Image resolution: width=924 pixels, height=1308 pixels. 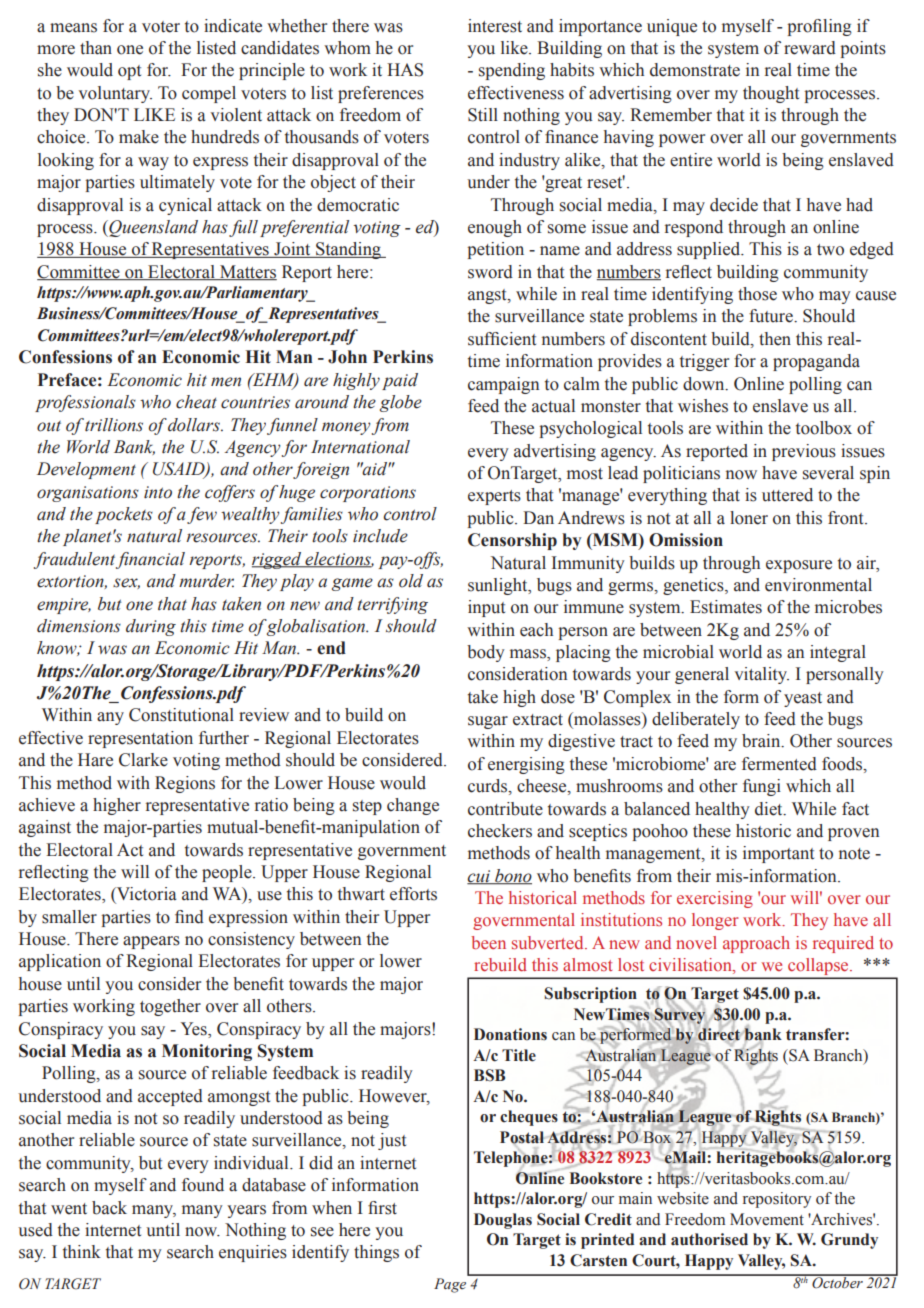 What do you see at coordinates (810, 48) in the page?
I see `reward` at bounding box center [810, 48].
